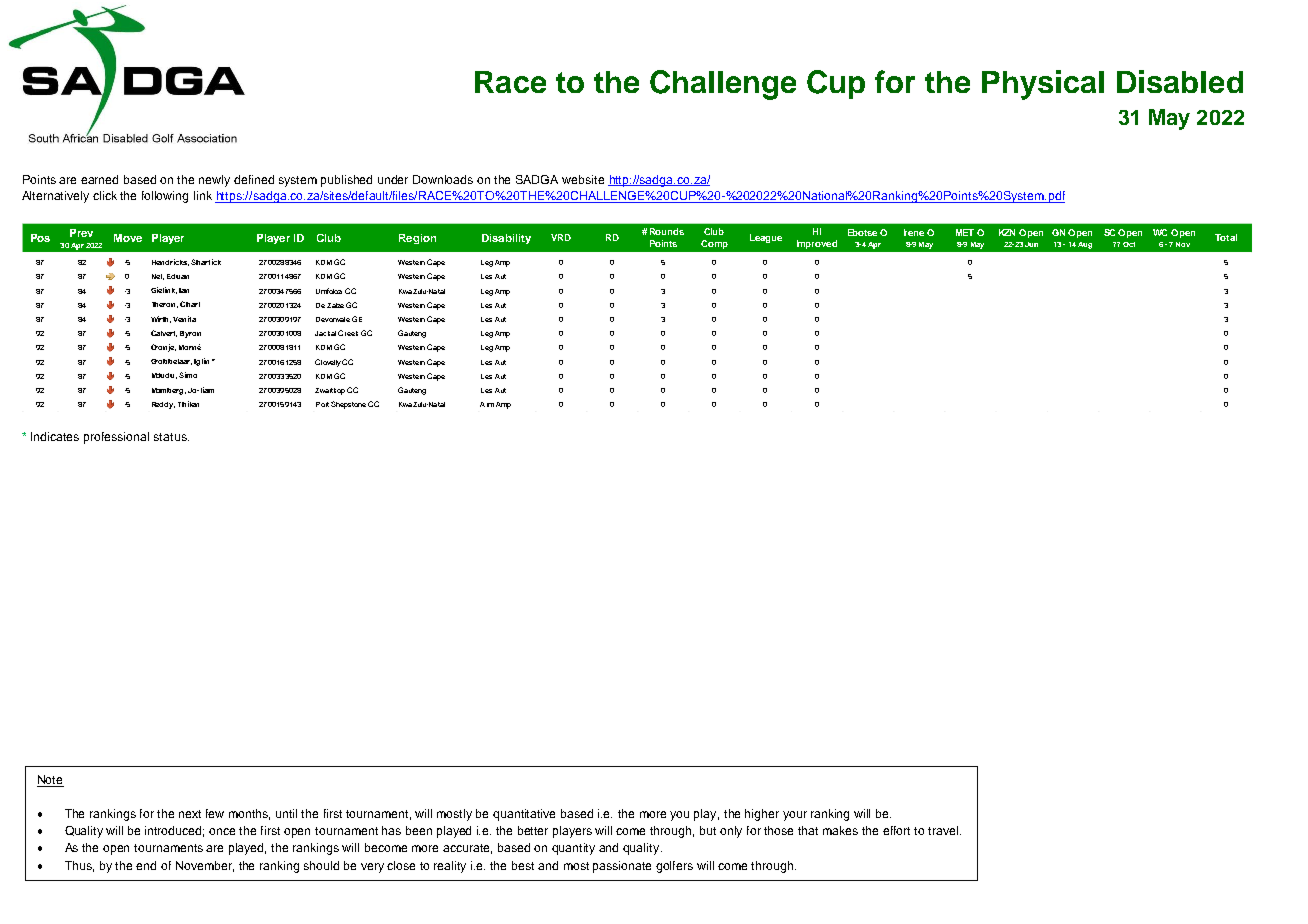 The image size is (1308, 924). I want to click on Oct, so click(1129, 244).
